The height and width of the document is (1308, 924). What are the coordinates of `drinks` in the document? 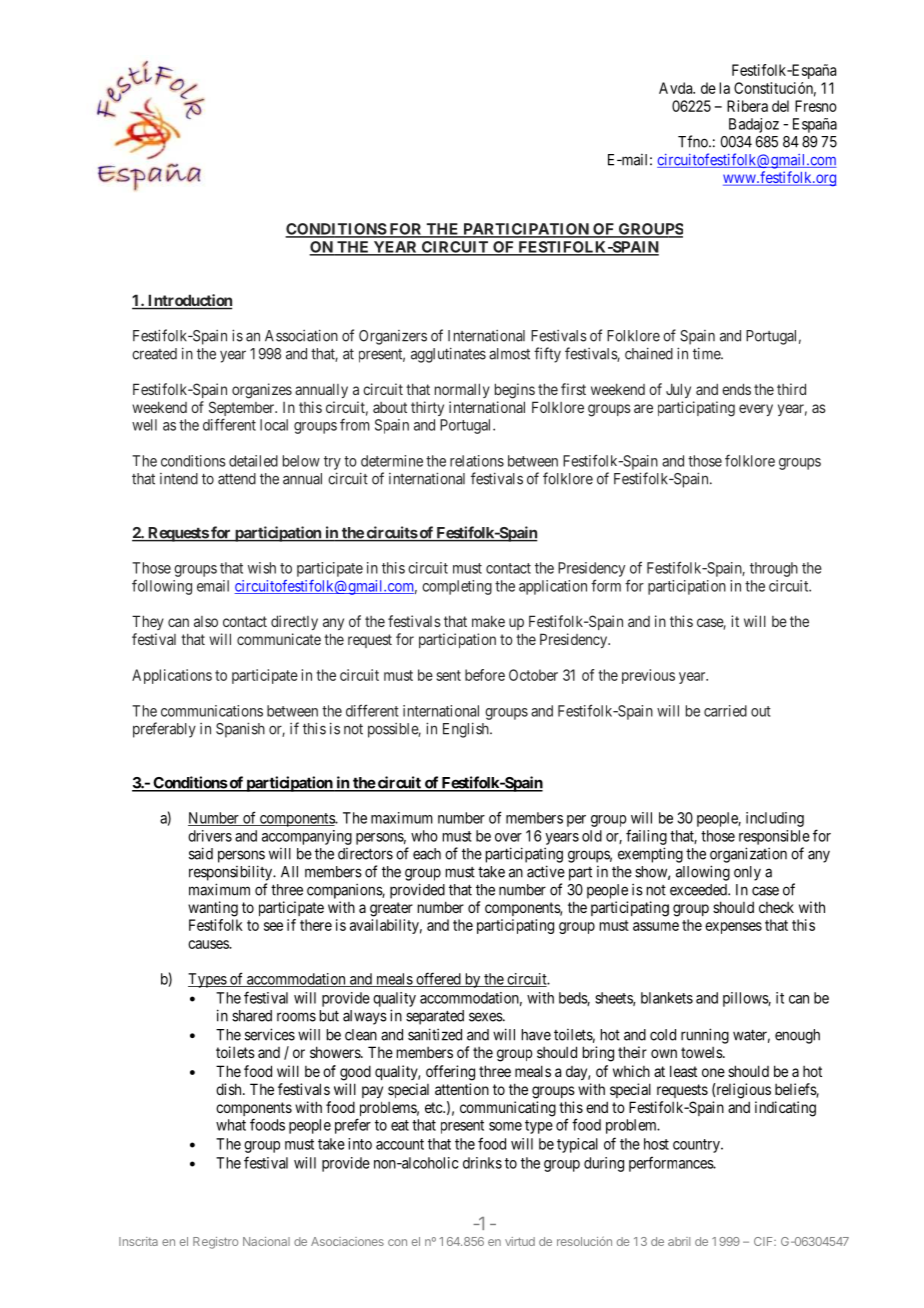 It's located at (482, 1163).
